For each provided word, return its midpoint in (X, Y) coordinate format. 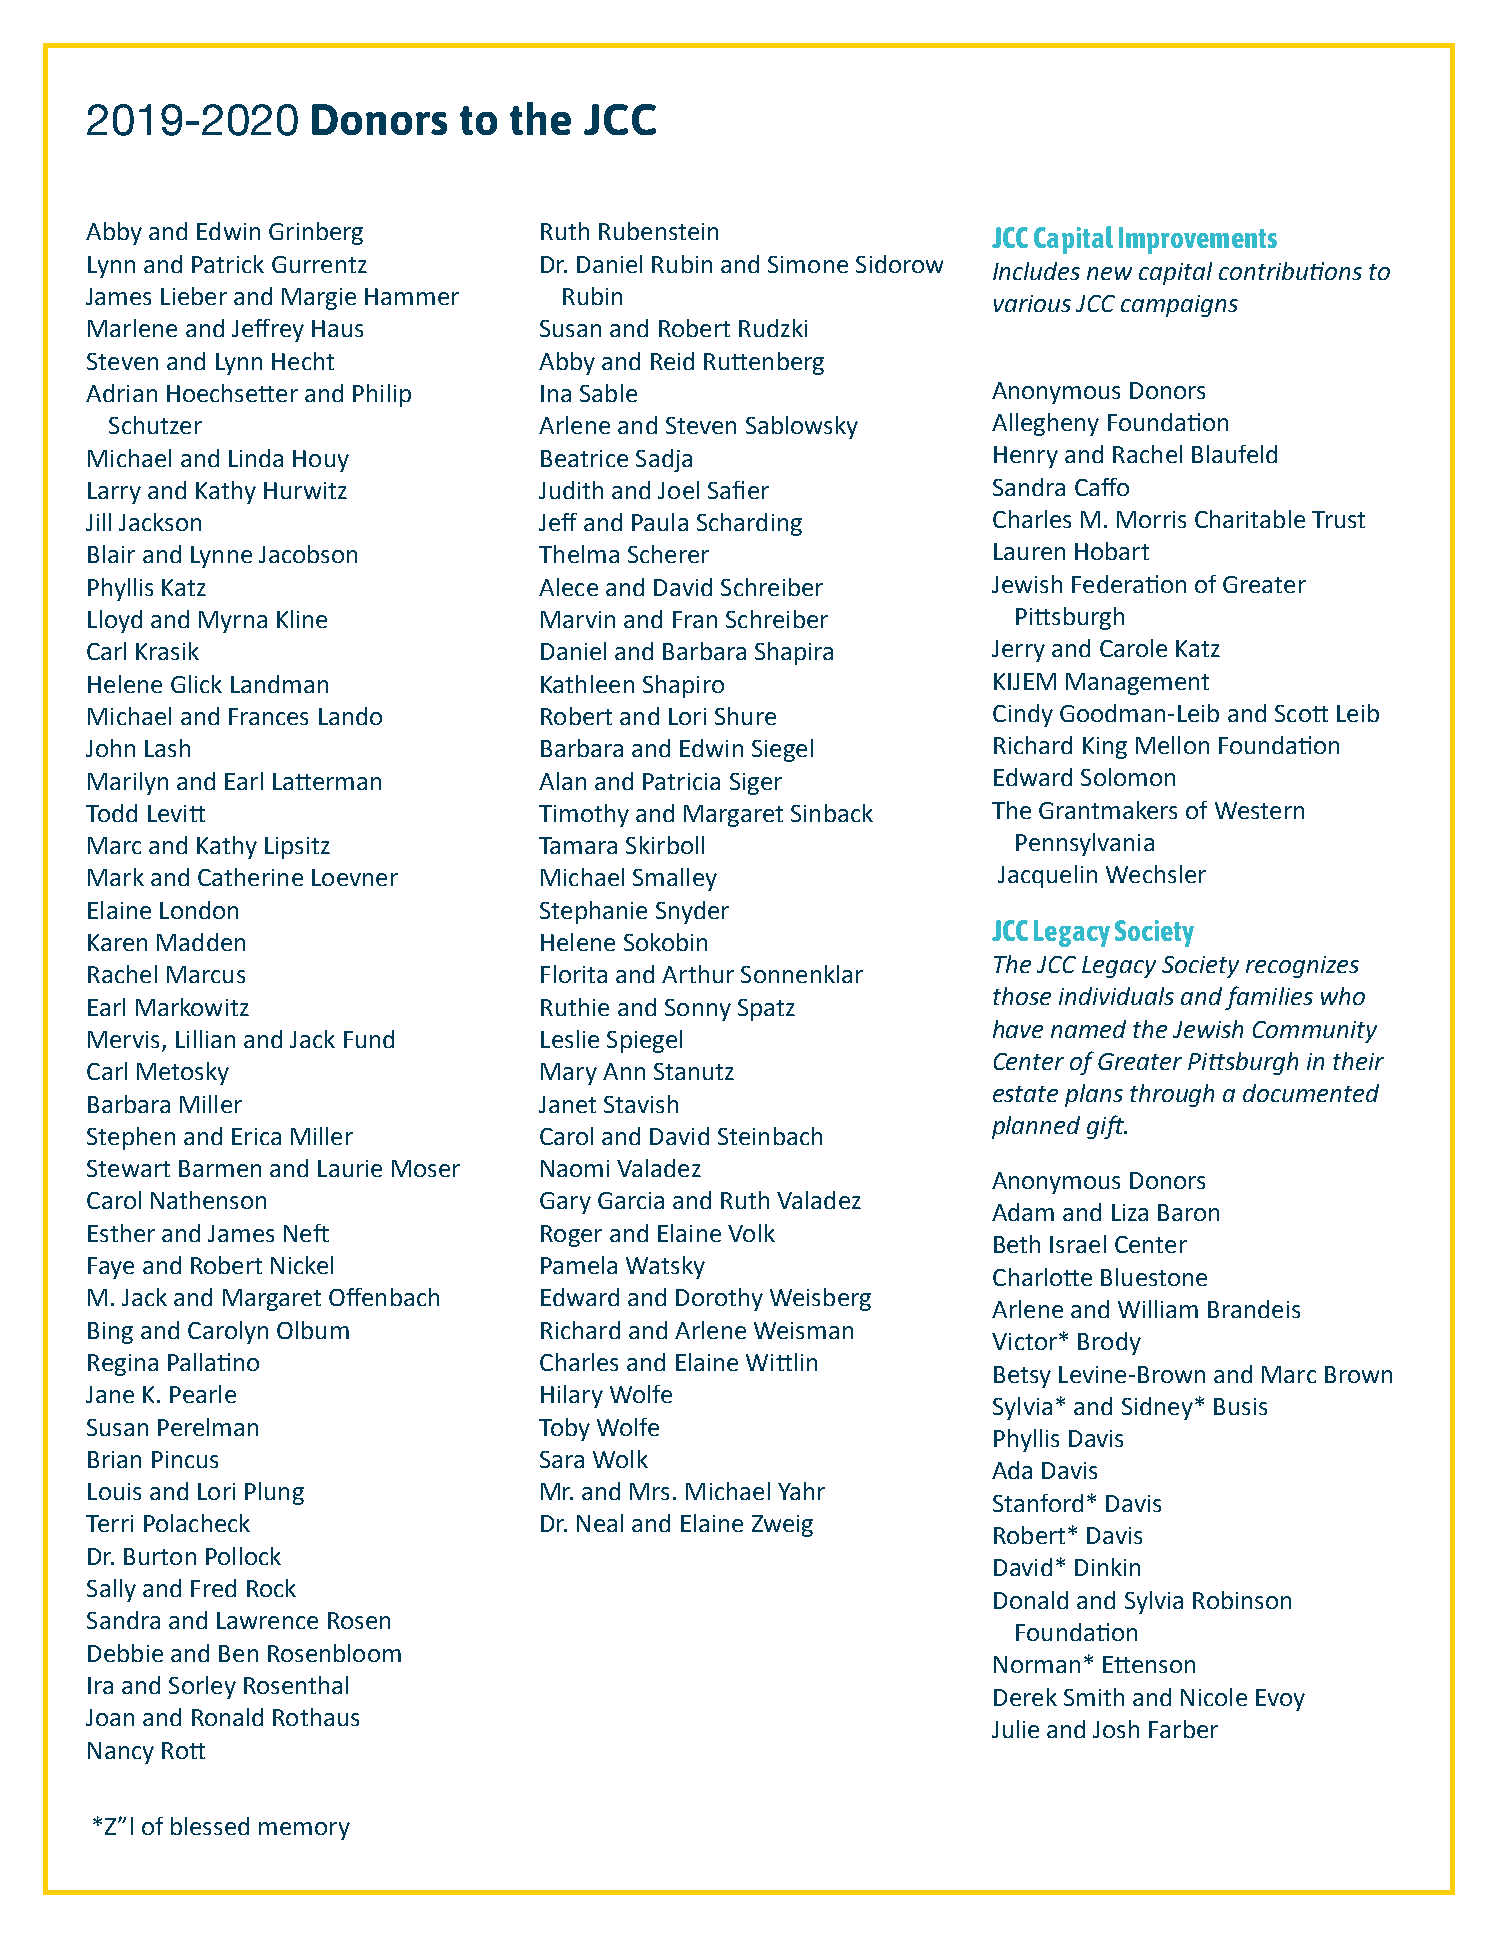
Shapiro (683, 686)
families (1269, 998)
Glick (196, 684)
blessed (210, 1826)
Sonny (698, 1010)
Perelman (208, 1427)
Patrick (228, 264)
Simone (808, 264)
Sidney (1157, 1408)
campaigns (1179, 306)
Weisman (803, 1330)
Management (1137, 684)
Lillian (205, 1039)
